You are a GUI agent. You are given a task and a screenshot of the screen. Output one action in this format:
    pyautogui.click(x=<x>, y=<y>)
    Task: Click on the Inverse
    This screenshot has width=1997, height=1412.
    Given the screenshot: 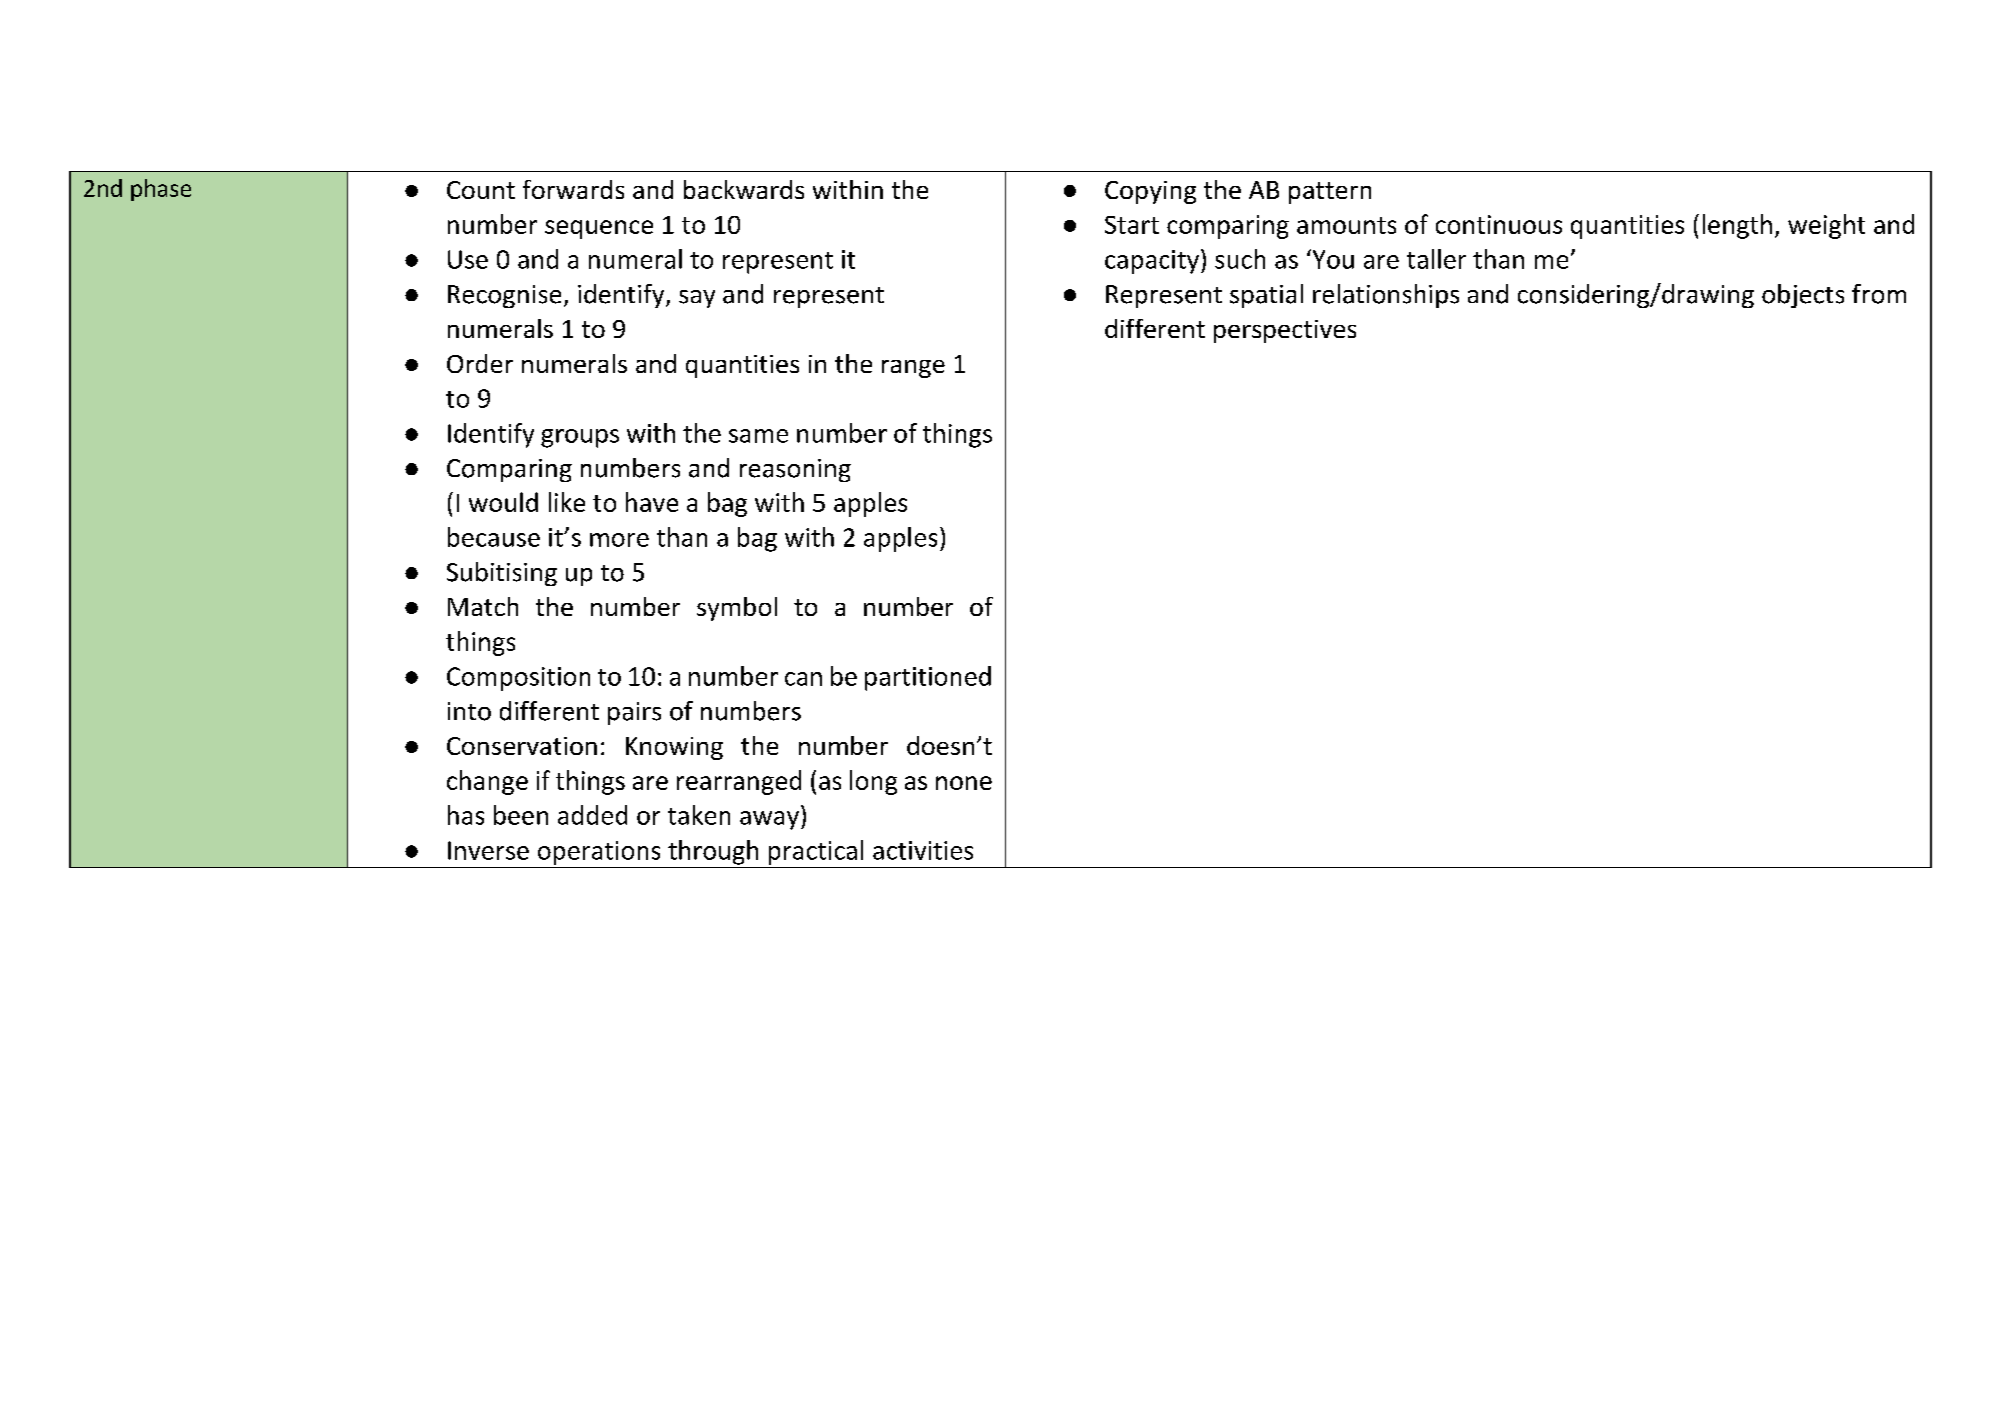 What is the action you would take?
    pyautogui.click(x=488, y=850)
